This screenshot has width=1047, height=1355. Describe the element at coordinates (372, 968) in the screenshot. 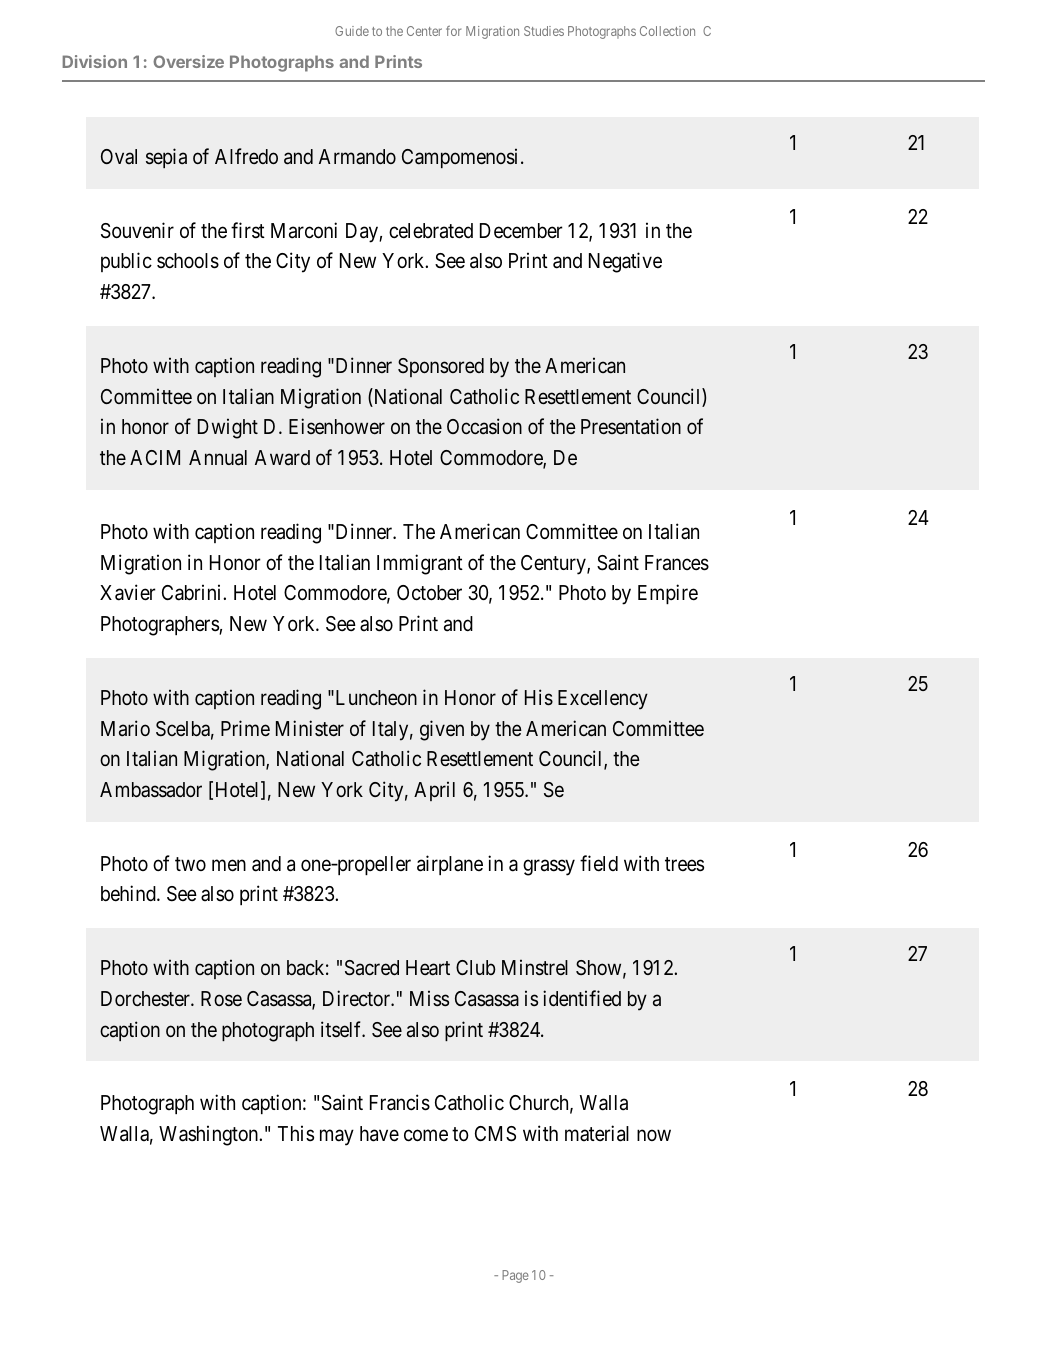

I see `Sacred` at that location.
